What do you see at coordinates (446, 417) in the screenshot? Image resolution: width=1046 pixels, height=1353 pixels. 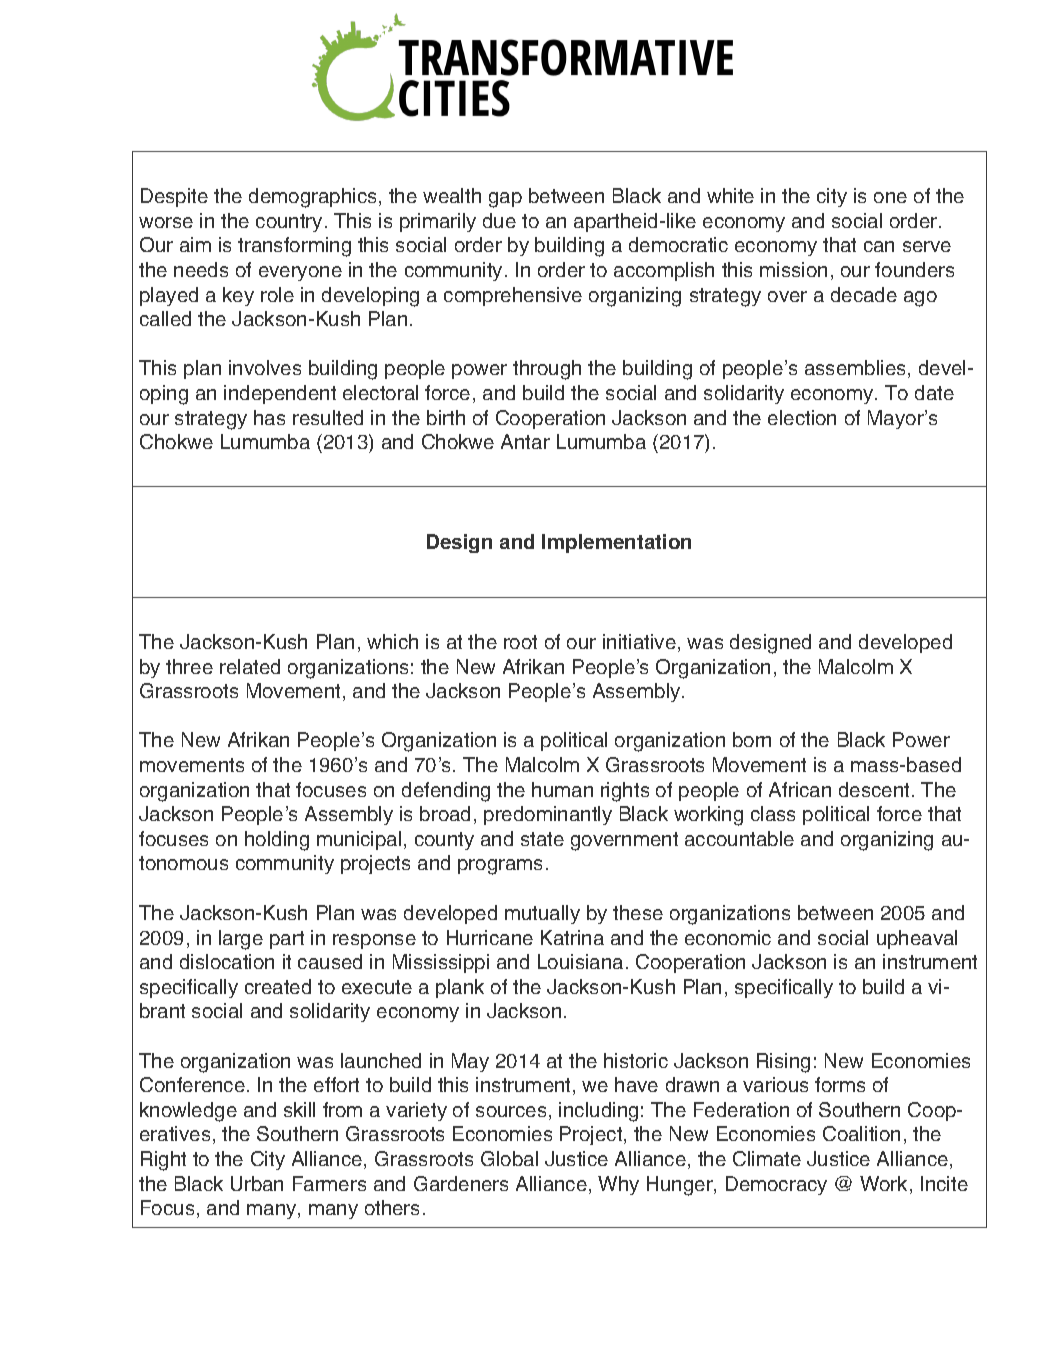 I see `birth` at bounding box center [446, 417].
